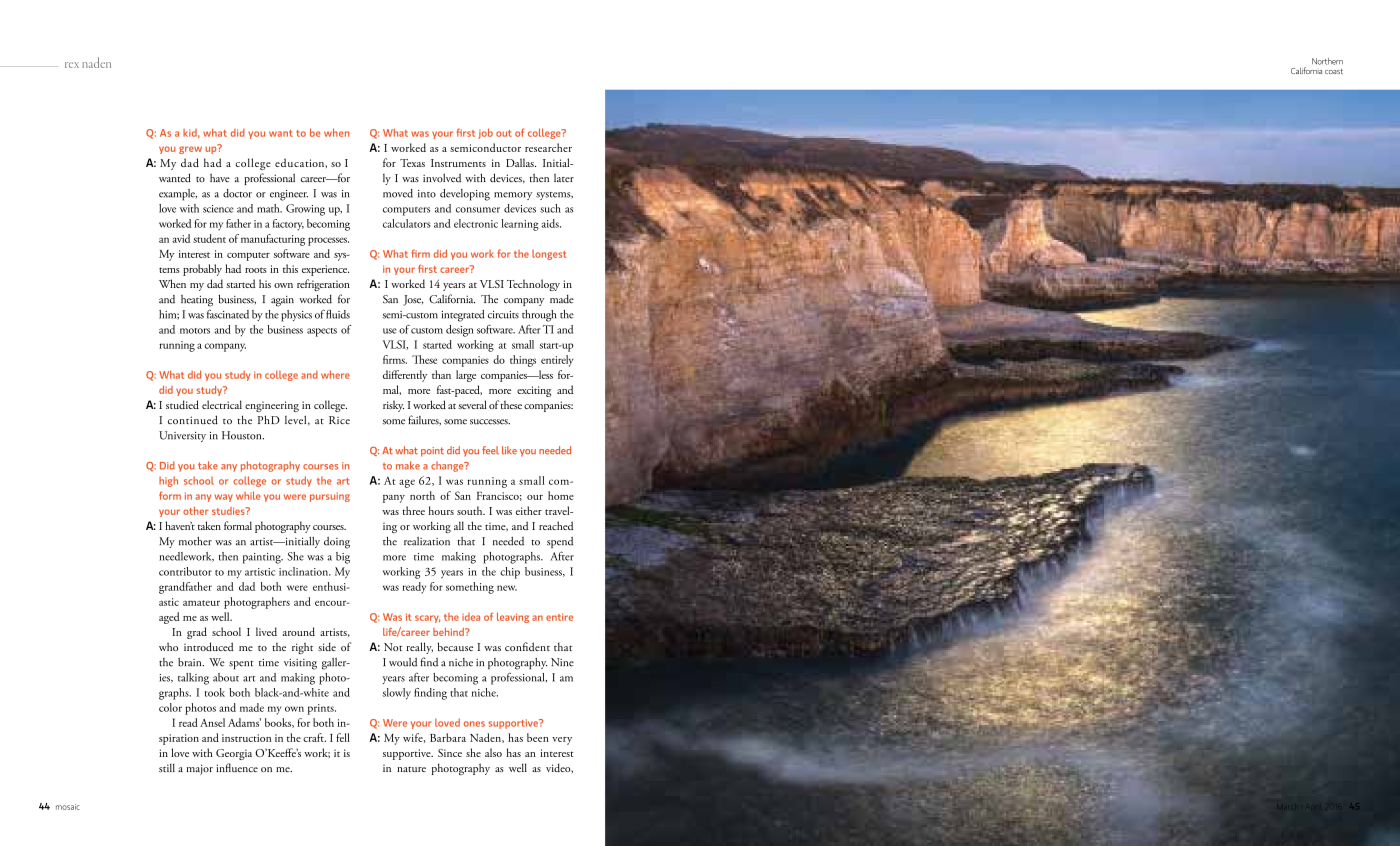  Describe the element at coordinates (561, 495) in the screenshot. I see `home` at that location.
